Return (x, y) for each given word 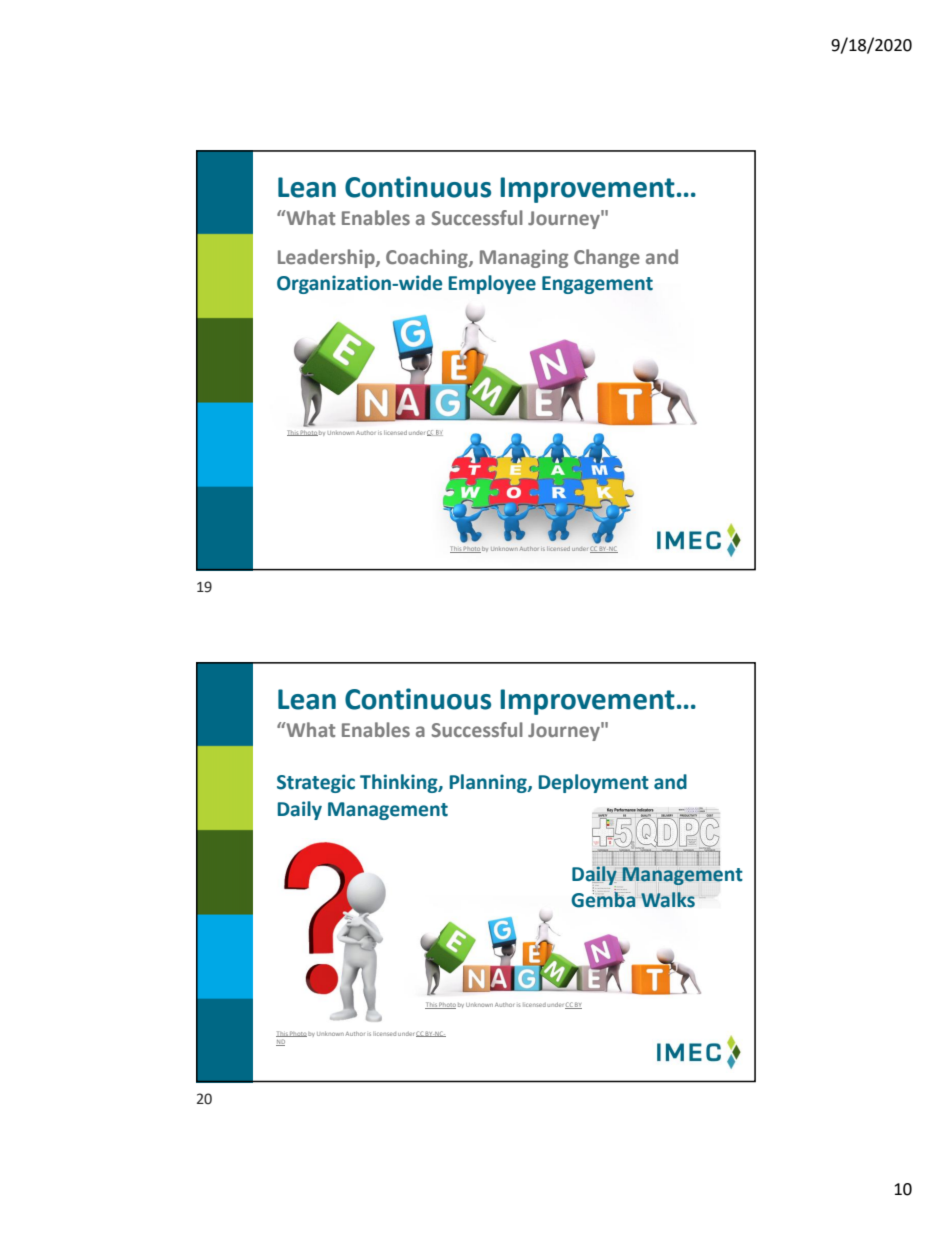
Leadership (327, 258)
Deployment (594, 783)
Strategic (316, 783)
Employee (492, 284)
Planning (489, 783)
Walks (668, 900)
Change (607, 258)
